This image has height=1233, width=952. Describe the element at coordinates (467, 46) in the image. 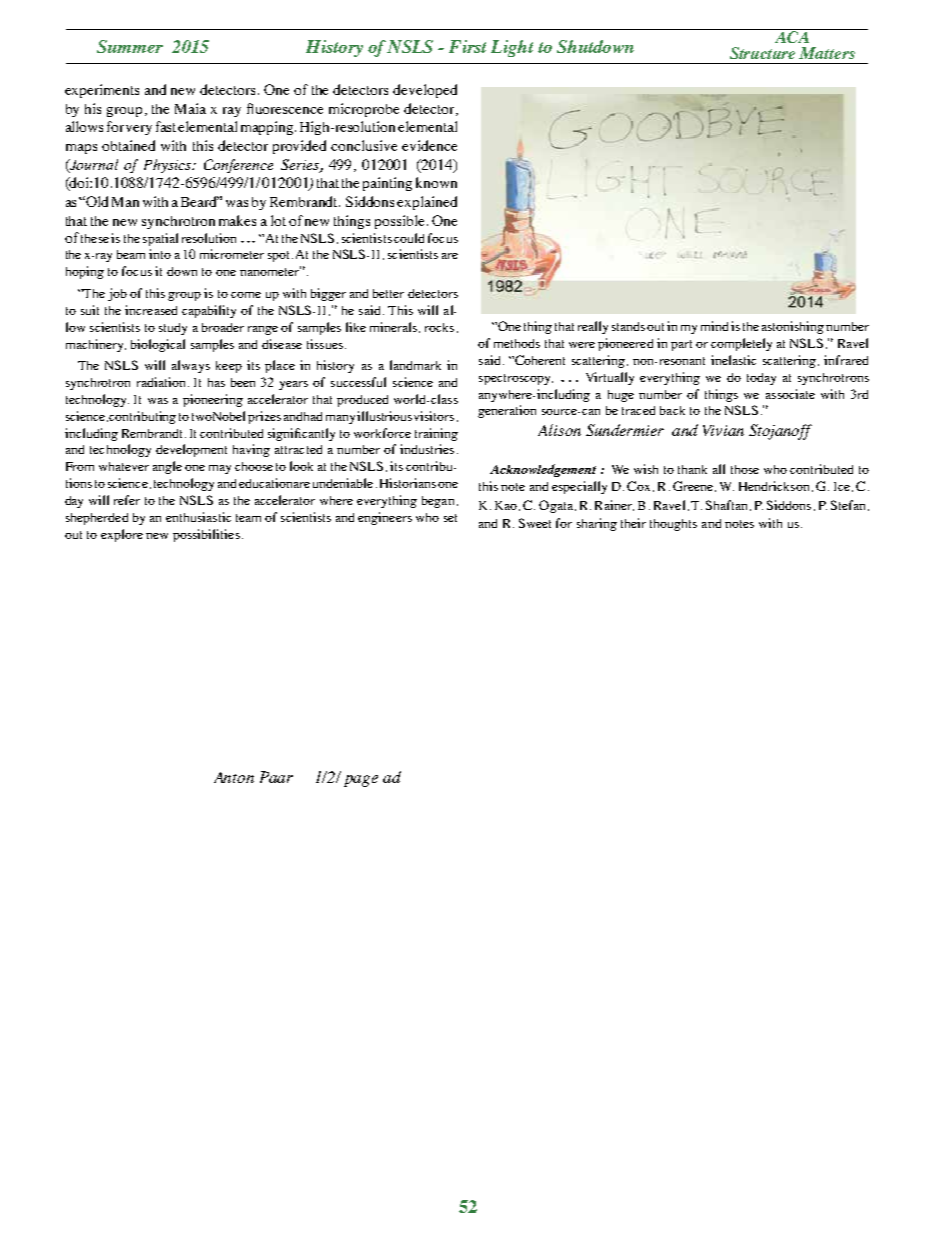

I see `First` at that location.
